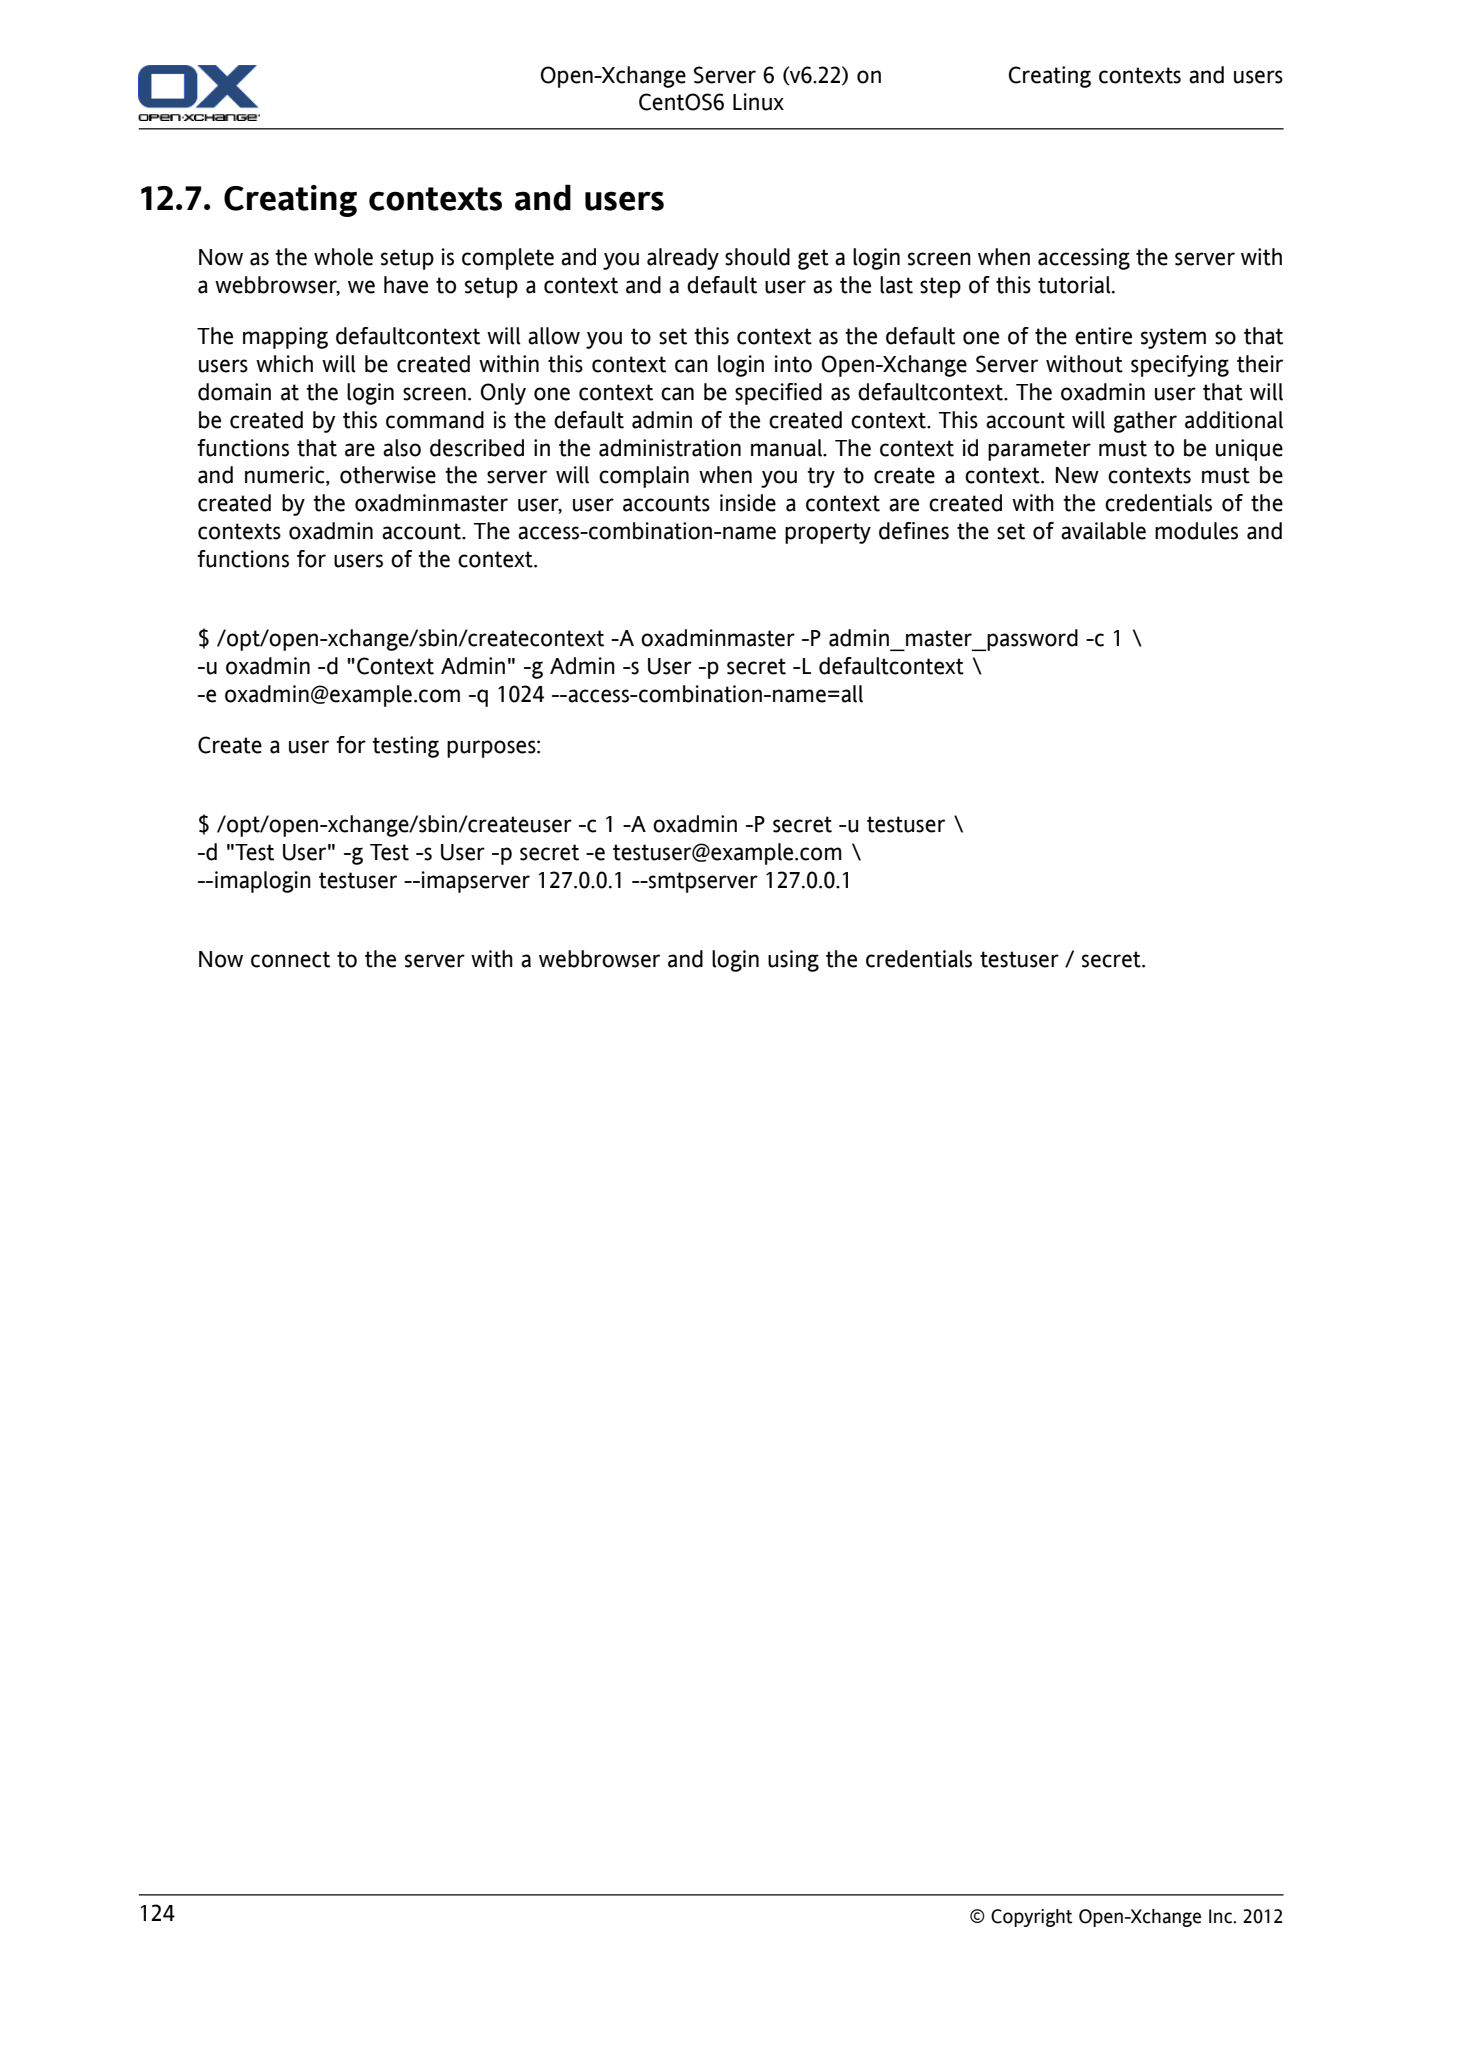  What do you see at coordinates (1103, 531) in the document?
I see `available` at bounding box center [1103, 531].
